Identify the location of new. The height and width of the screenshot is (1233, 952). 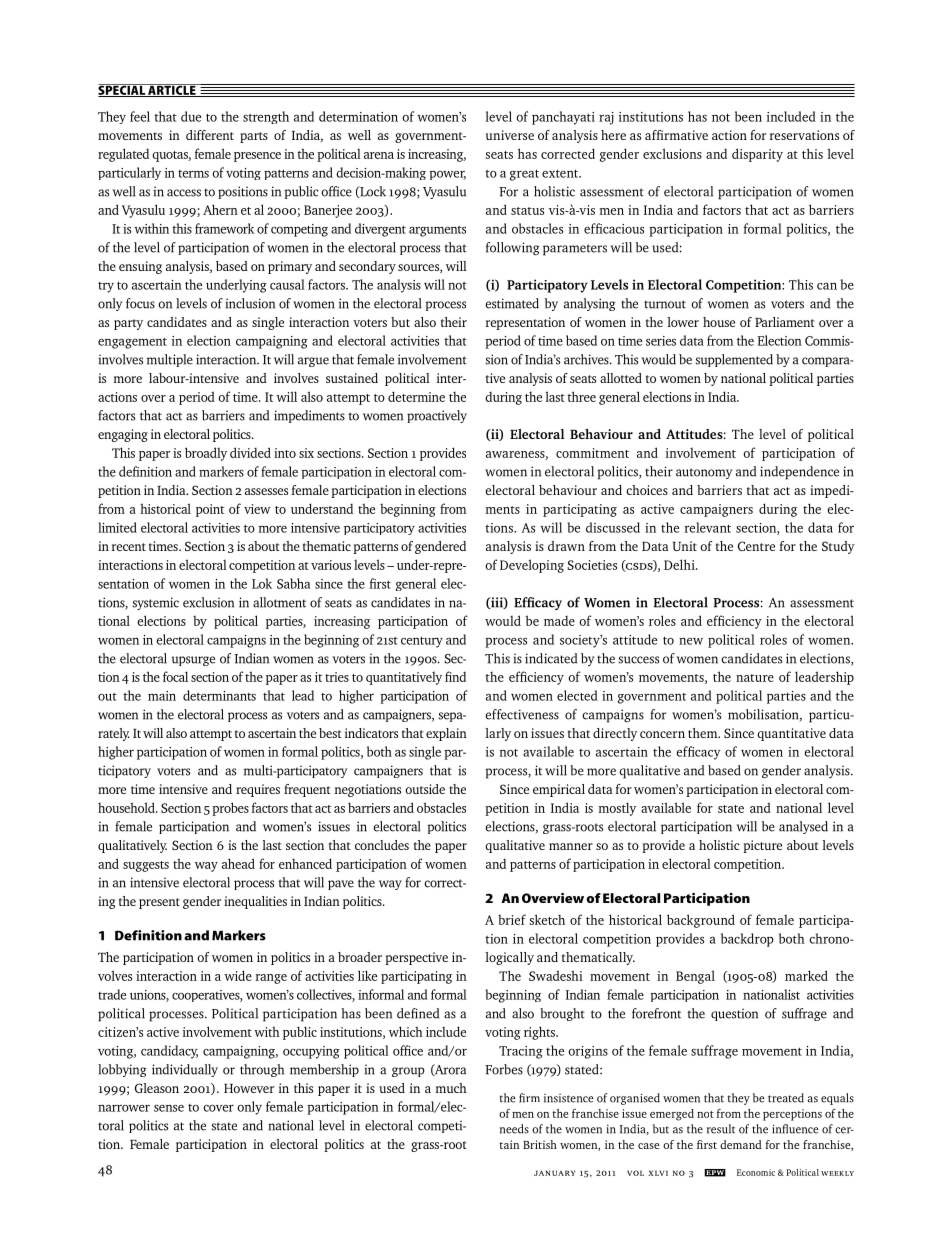
(691, 641).
